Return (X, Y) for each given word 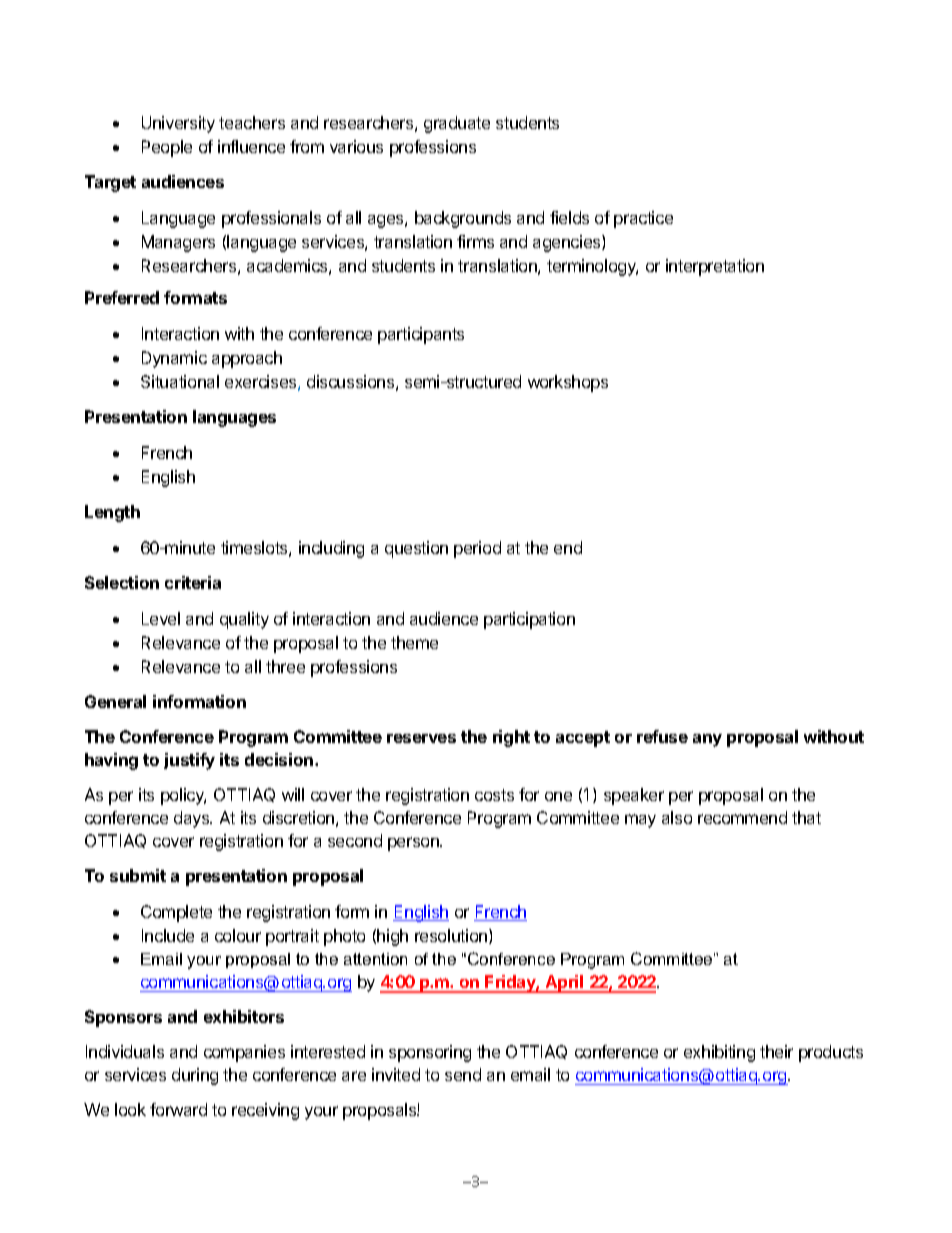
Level (161, 618)
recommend (742, 817)
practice (643, 219)
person (414, 844)
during (195, 1076)
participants (421, 335)
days (193, 819)
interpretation (715, 267)
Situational (180, 381)
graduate (457, 124)
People (167, 148)
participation (529, 620)
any (707, 740)
